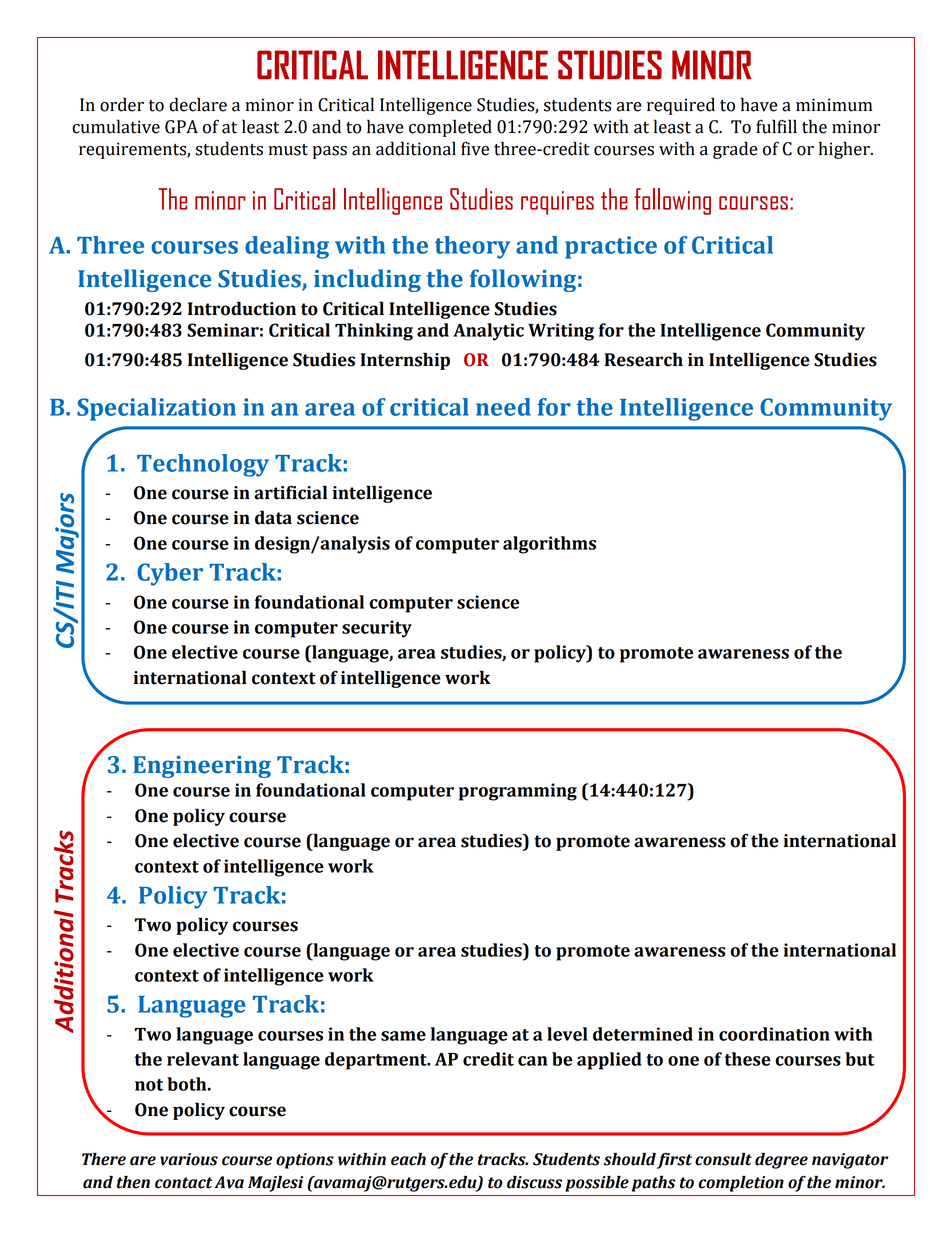 Image resolution: width=952 pixels, height=1233 pixels. I want to click on theory, so click(472, 247).
